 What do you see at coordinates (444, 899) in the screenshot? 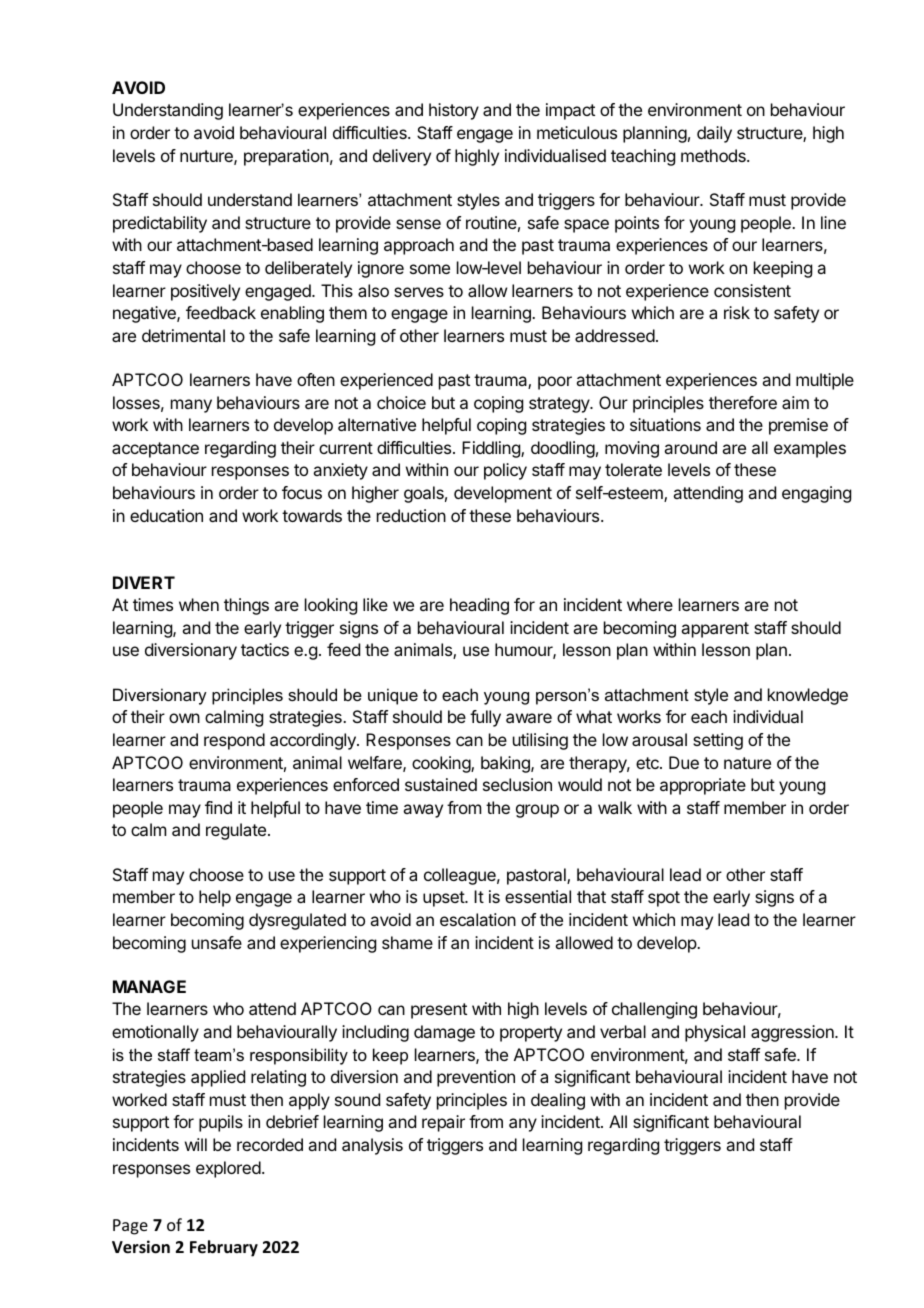
I see `upset` at bounding box center [444, 899].
